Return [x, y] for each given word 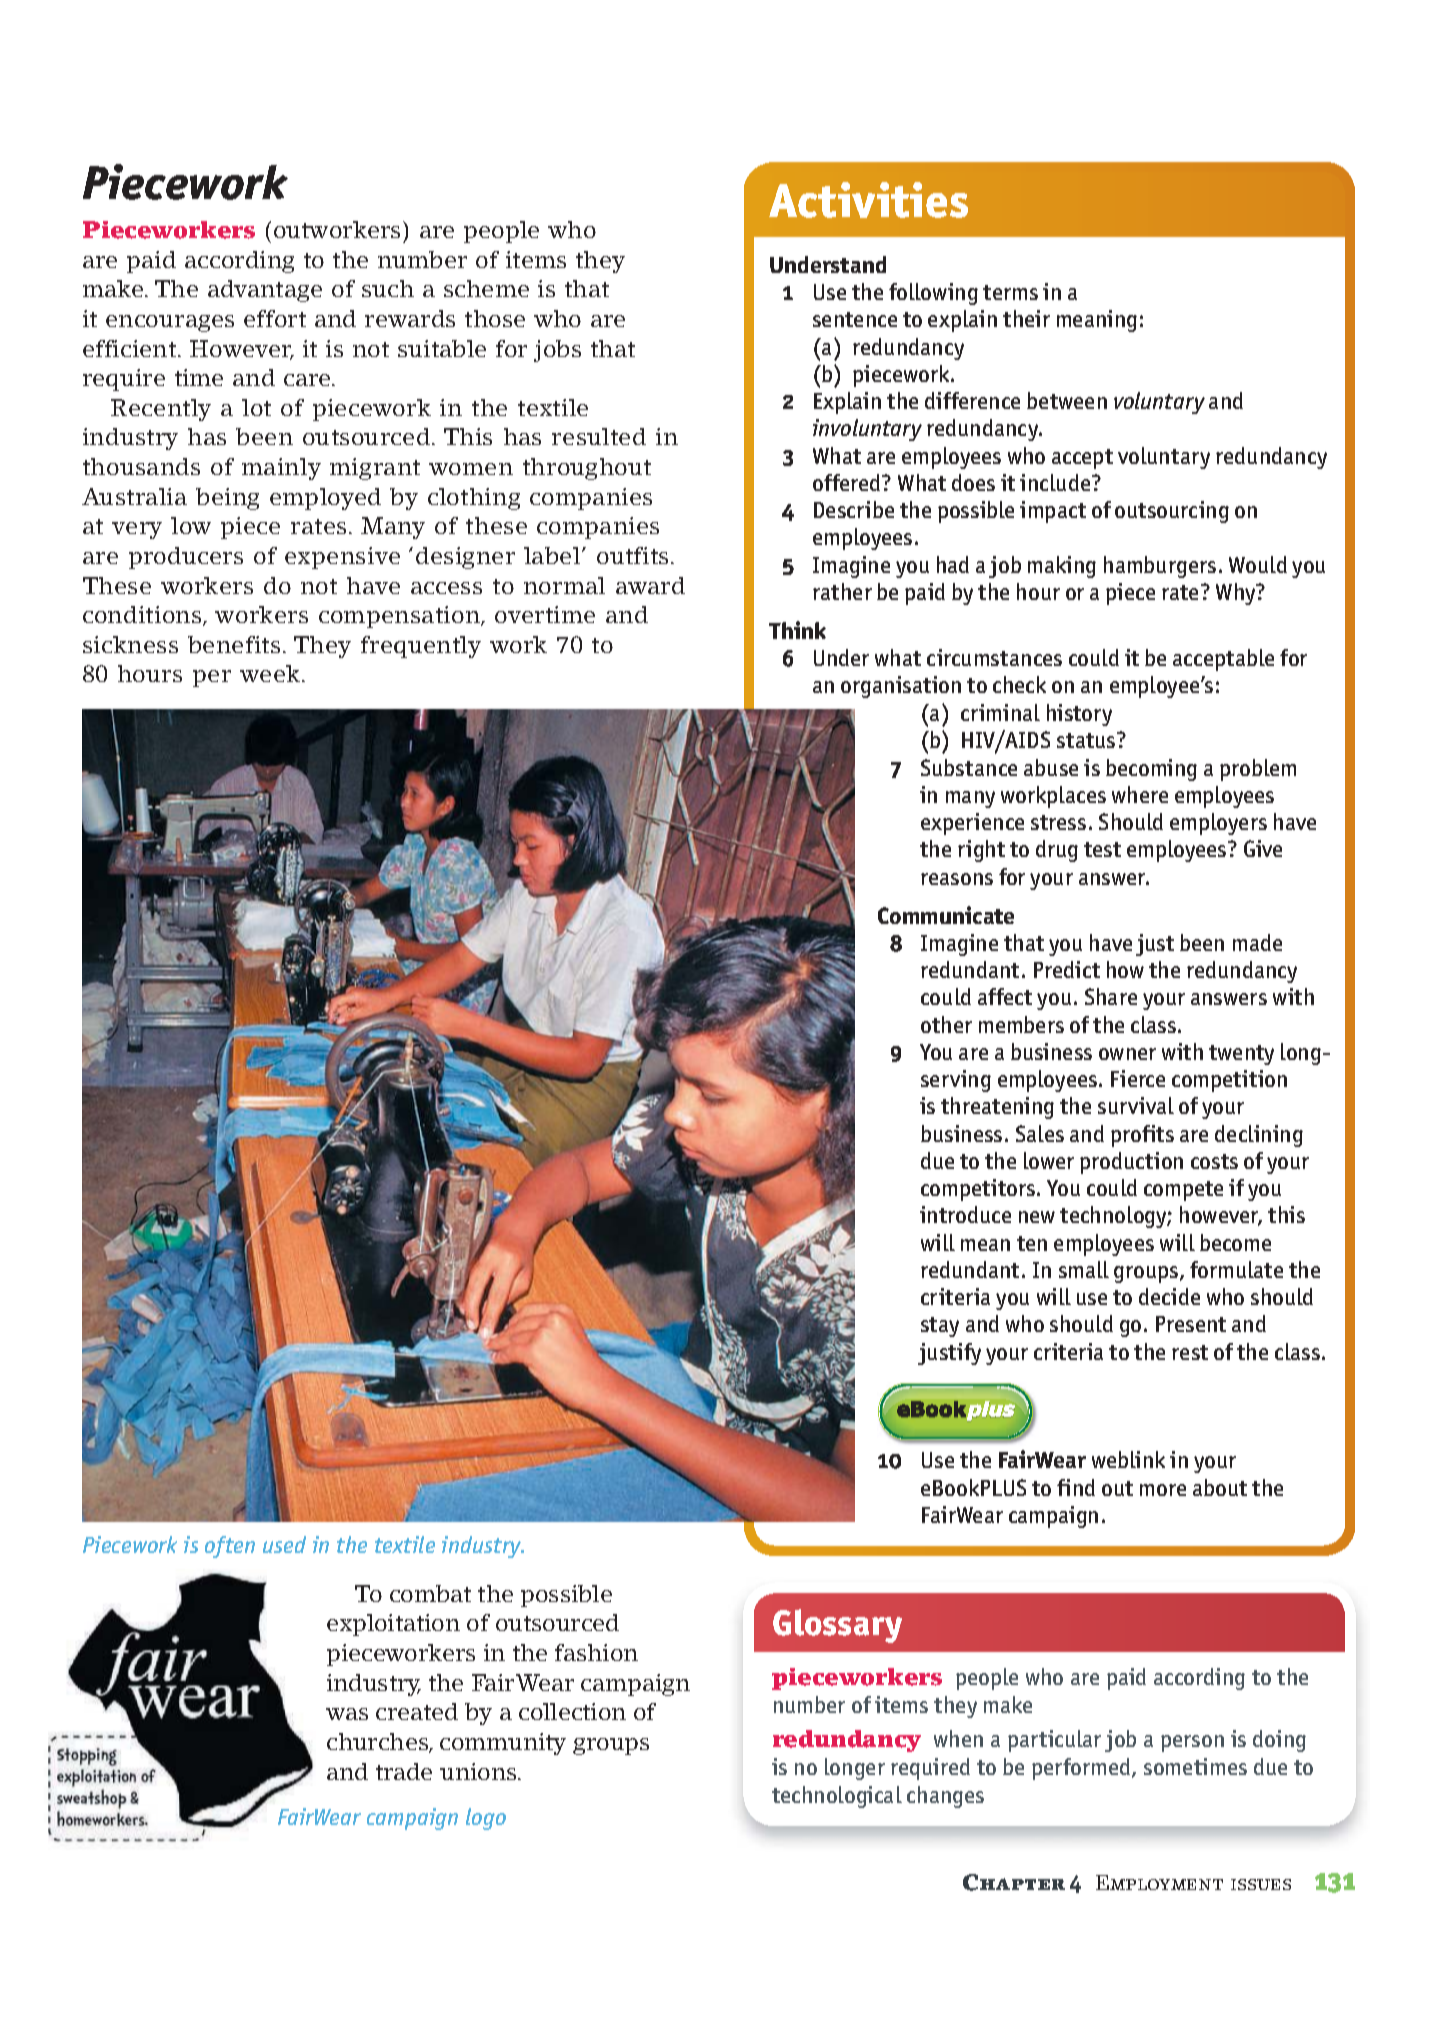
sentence [855, 319]
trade [404, 1771]
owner [1127, 1054]
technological [837, 1797]
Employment [1159, 1882]
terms [1010, 292]
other [946, 1024]
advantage [265, 291]
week [271, 673]
